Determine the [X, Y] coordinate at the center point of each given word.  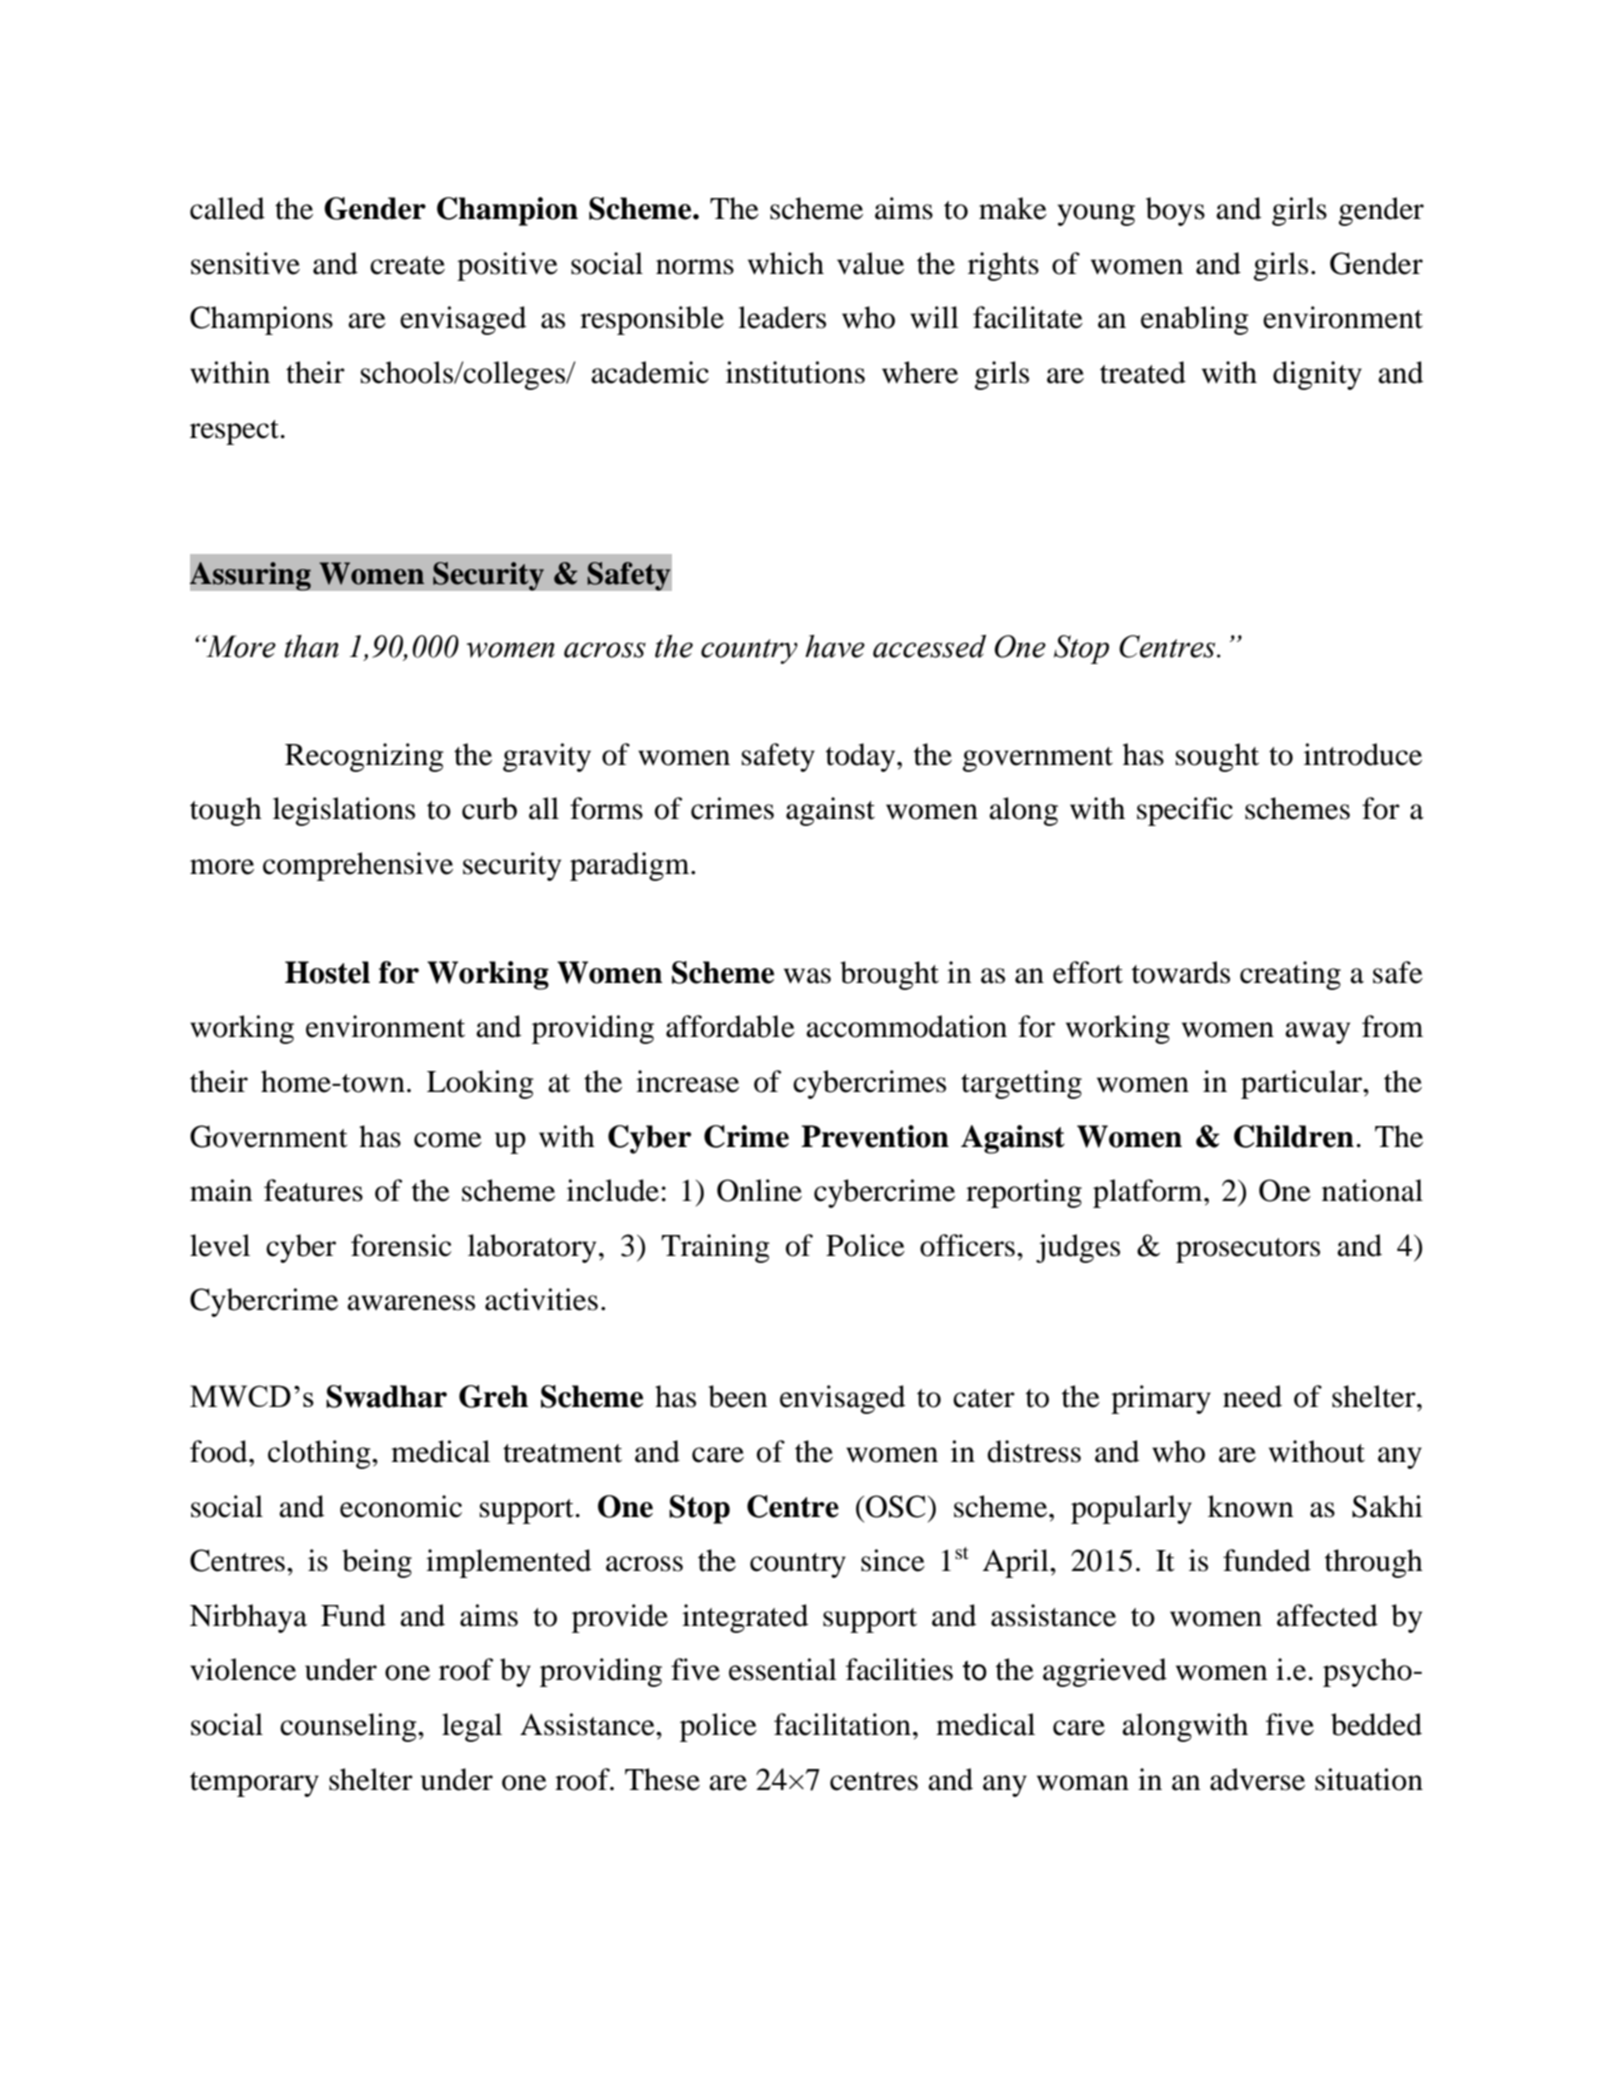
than [312, 646]
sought [1217, 757]
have [835, 646]
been [738, 1396]
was [807, 976]
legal [472, 1727]
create [407, 265]
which [786, 263]
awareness [411, 1303]
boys [1175, 211]
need [1252, 1396]
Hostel [327, 972]
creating [1290, 975]
